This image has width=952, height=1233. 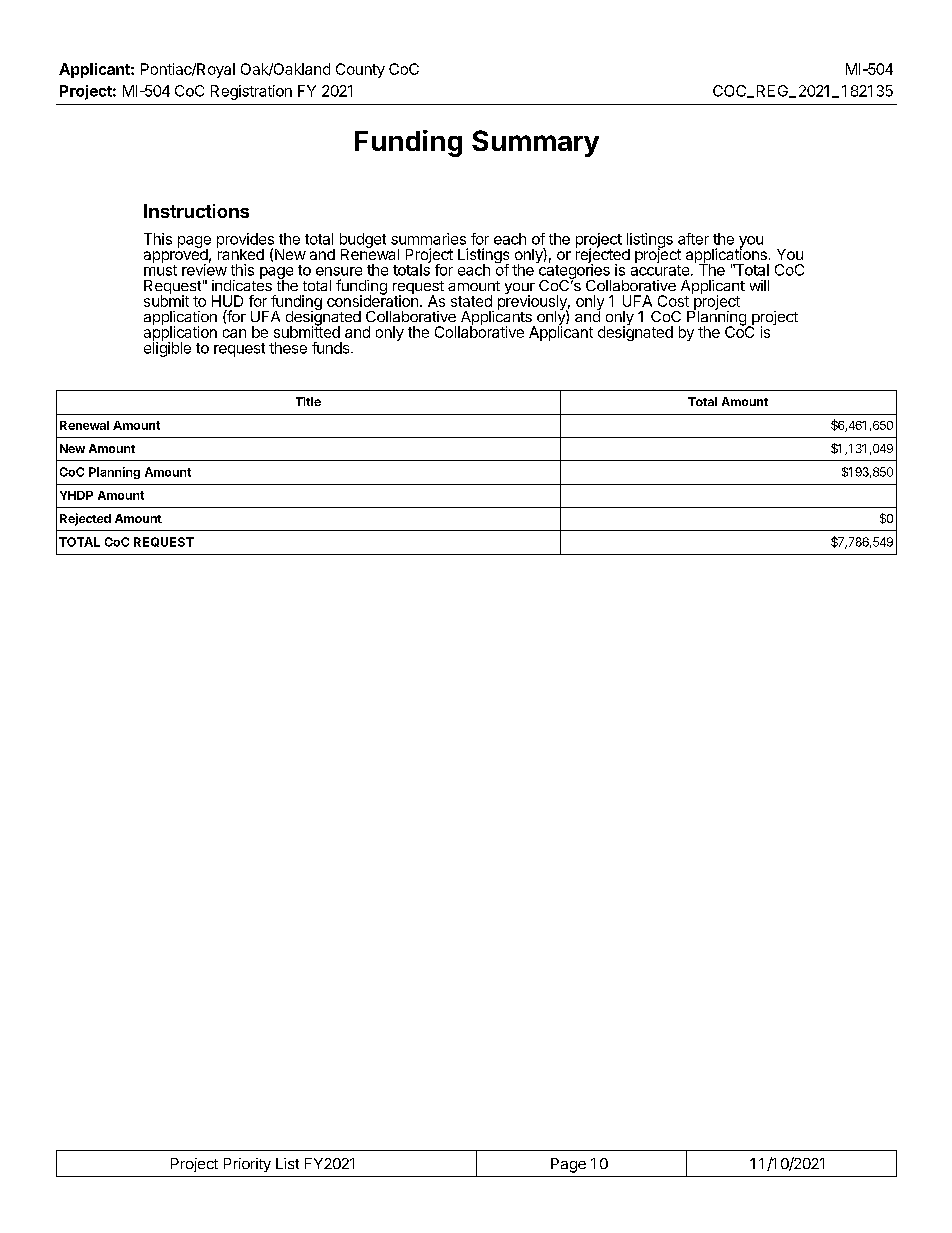 I want to click on your, so click(x=520, y=290).
